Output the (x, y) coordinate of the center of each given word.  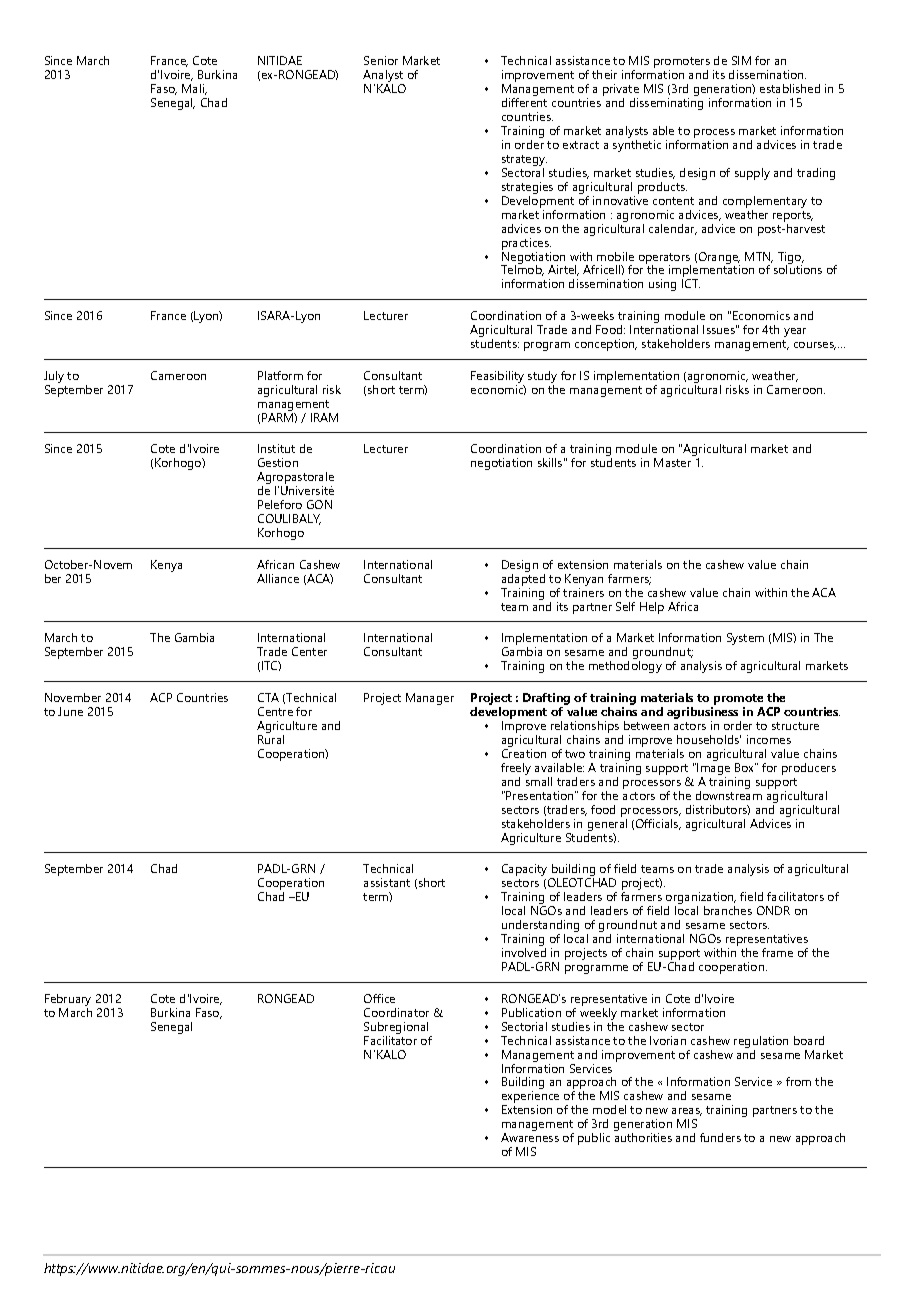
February (68, 1000)
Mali (194, 89)
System (745, 639)
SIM (741, 60)
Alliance (278, 578)
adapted (523, 578)
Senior (381, 60)
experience (530, 1098)
